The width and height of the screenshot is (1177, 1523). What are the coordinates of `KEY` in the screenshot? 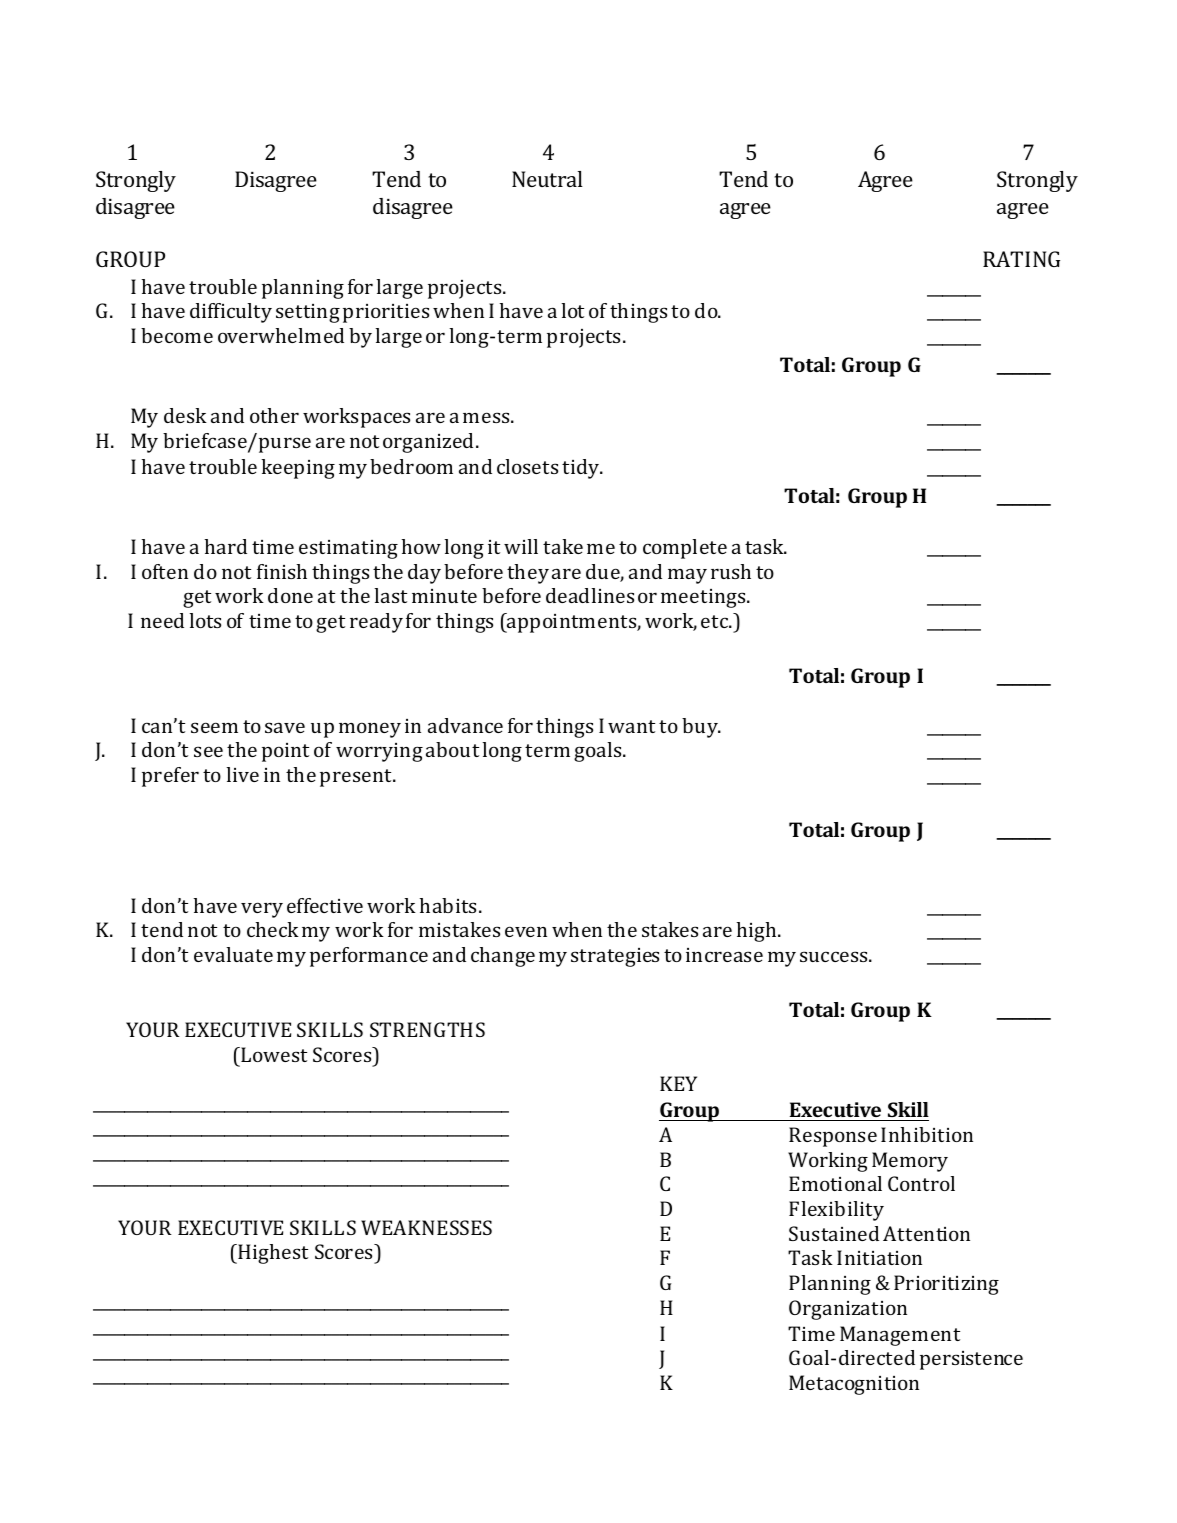 It's located at (678, 1083).
